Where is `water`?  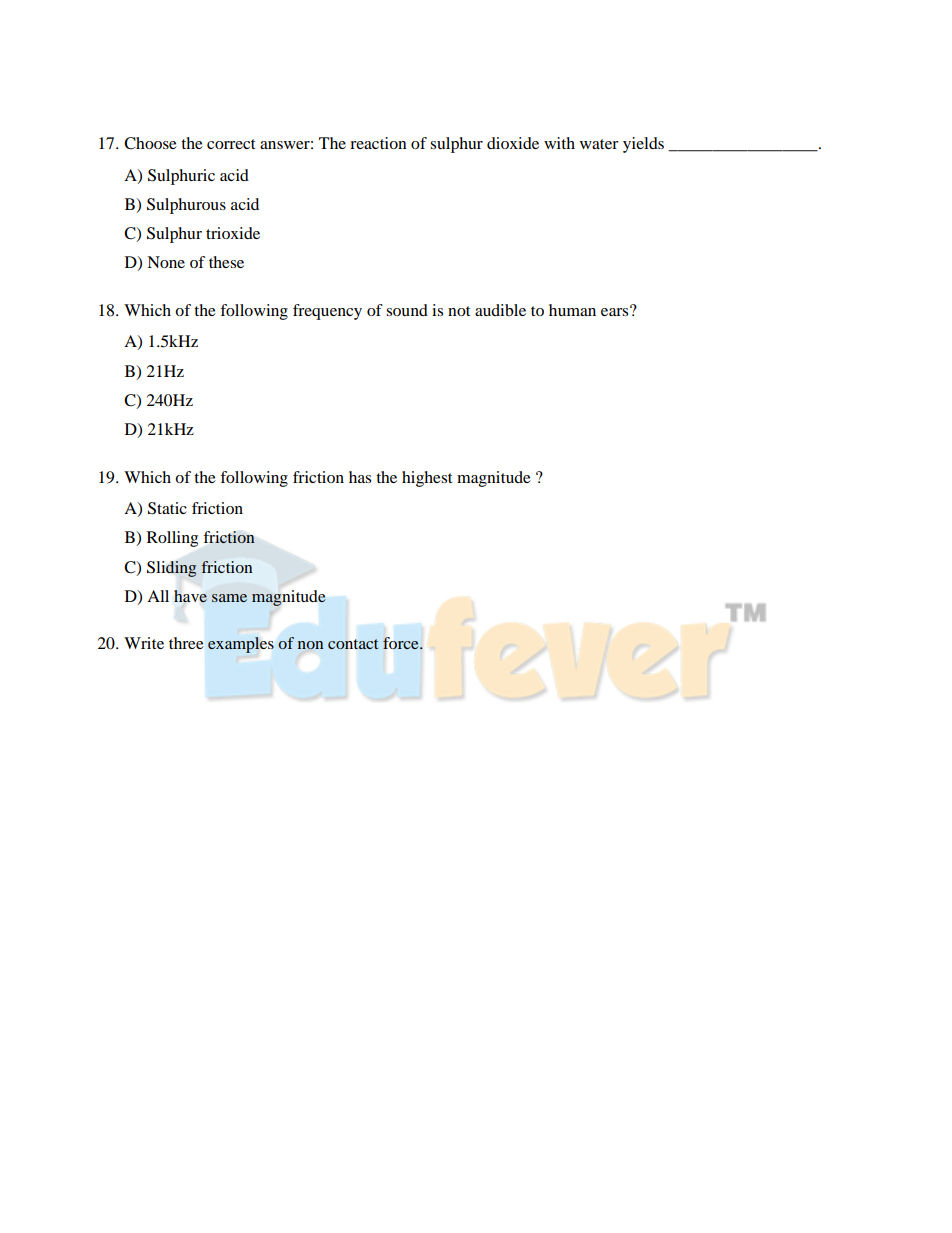 water is located at coordinates (599, 144).
